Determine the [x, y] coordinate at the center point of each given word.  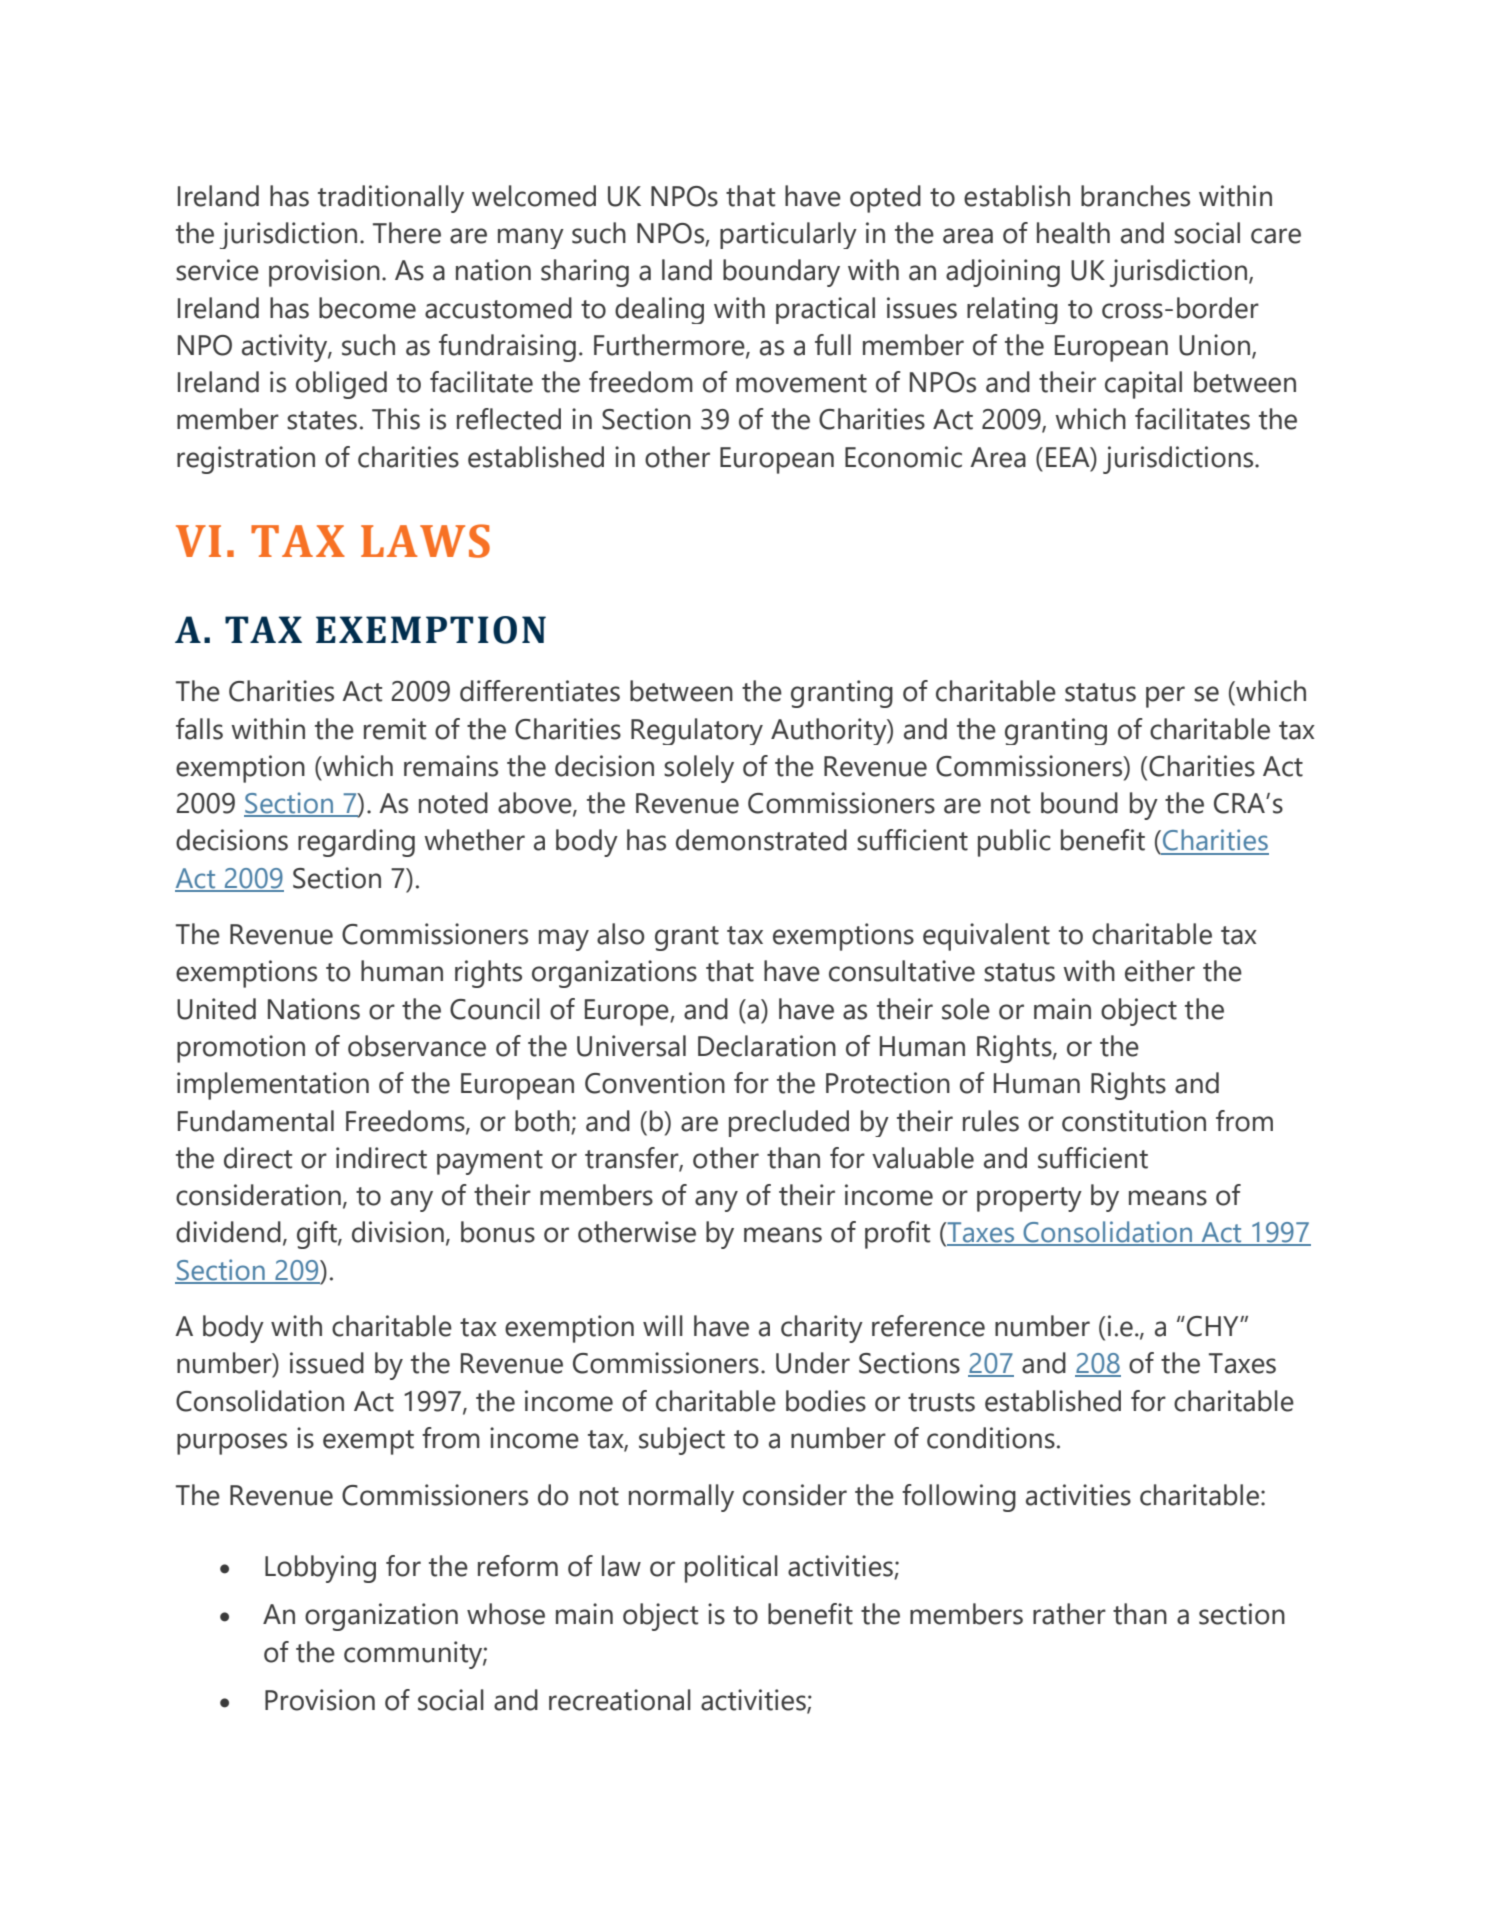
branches [1135, 196]
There [407, 233]
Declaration [767, 1046]
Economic [903, 457]
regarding [356, 843]
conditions [991, 1438]
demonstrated [761, 840]
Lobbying [320, 1569]
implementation [273, 1086]
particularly [788, 235]
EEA [1069, 457]
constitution [1134, 1121]
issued [327, 1363]
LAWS [425, 541]
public [1014, 843]
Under [813, 1363]
